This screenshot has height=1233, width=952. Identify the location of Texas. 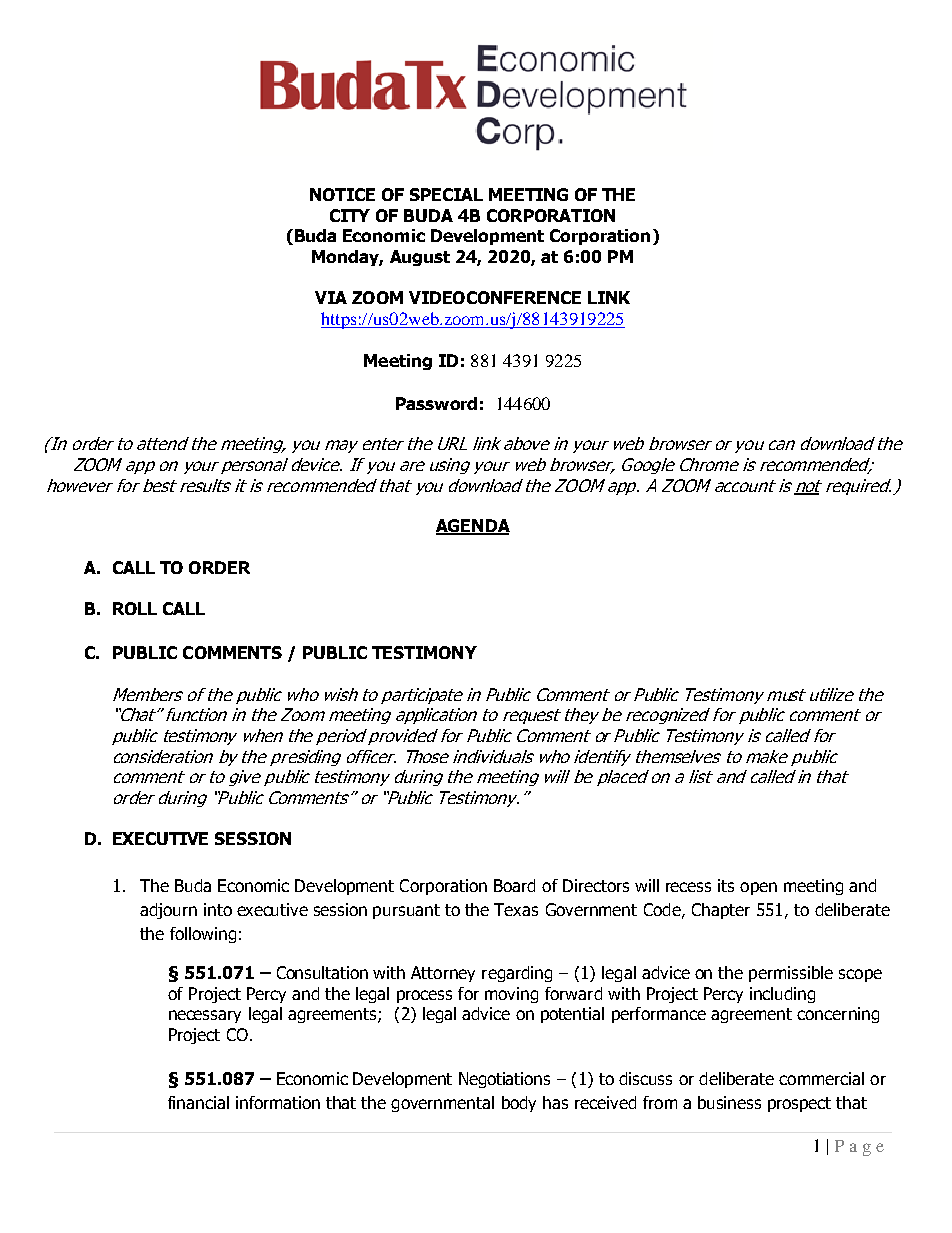
(516, 909).
